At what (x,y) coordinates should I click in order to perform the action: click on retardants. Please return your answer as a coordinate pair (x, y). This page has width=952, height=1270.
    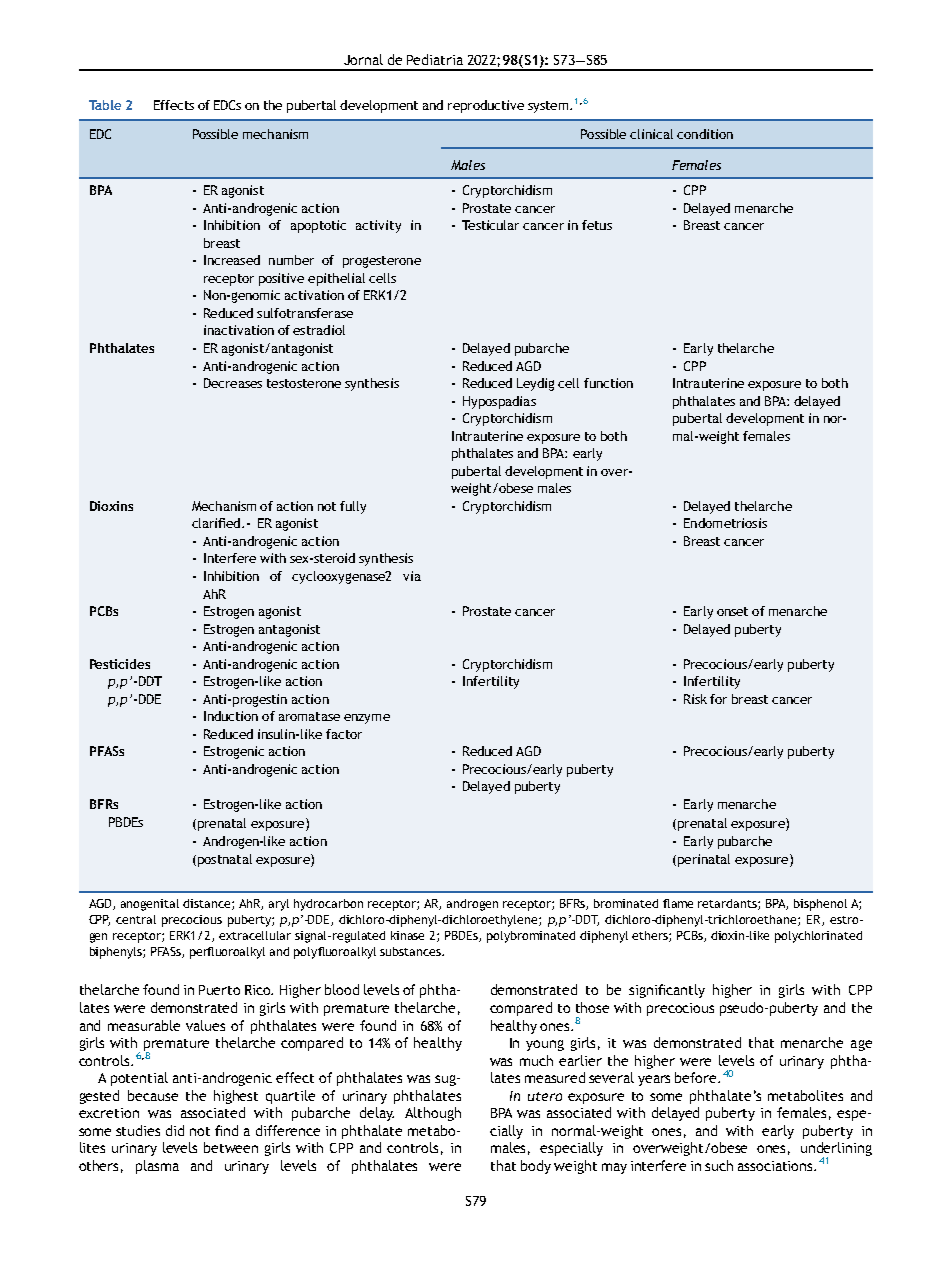
    Looking at the image, I should click on (728, 904).
